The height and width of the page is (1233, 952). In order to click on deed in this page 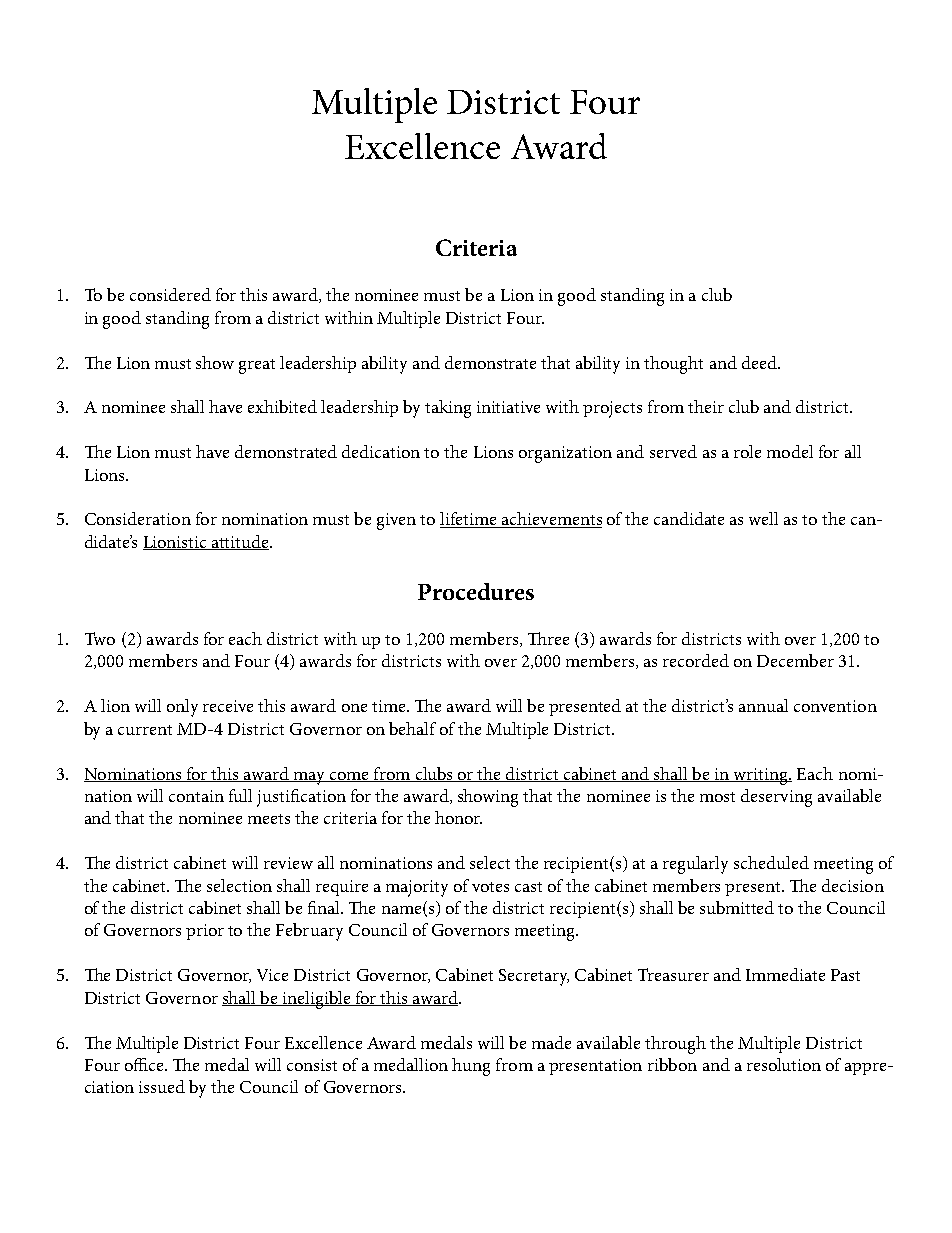, I will do `click(760, 362)`.
